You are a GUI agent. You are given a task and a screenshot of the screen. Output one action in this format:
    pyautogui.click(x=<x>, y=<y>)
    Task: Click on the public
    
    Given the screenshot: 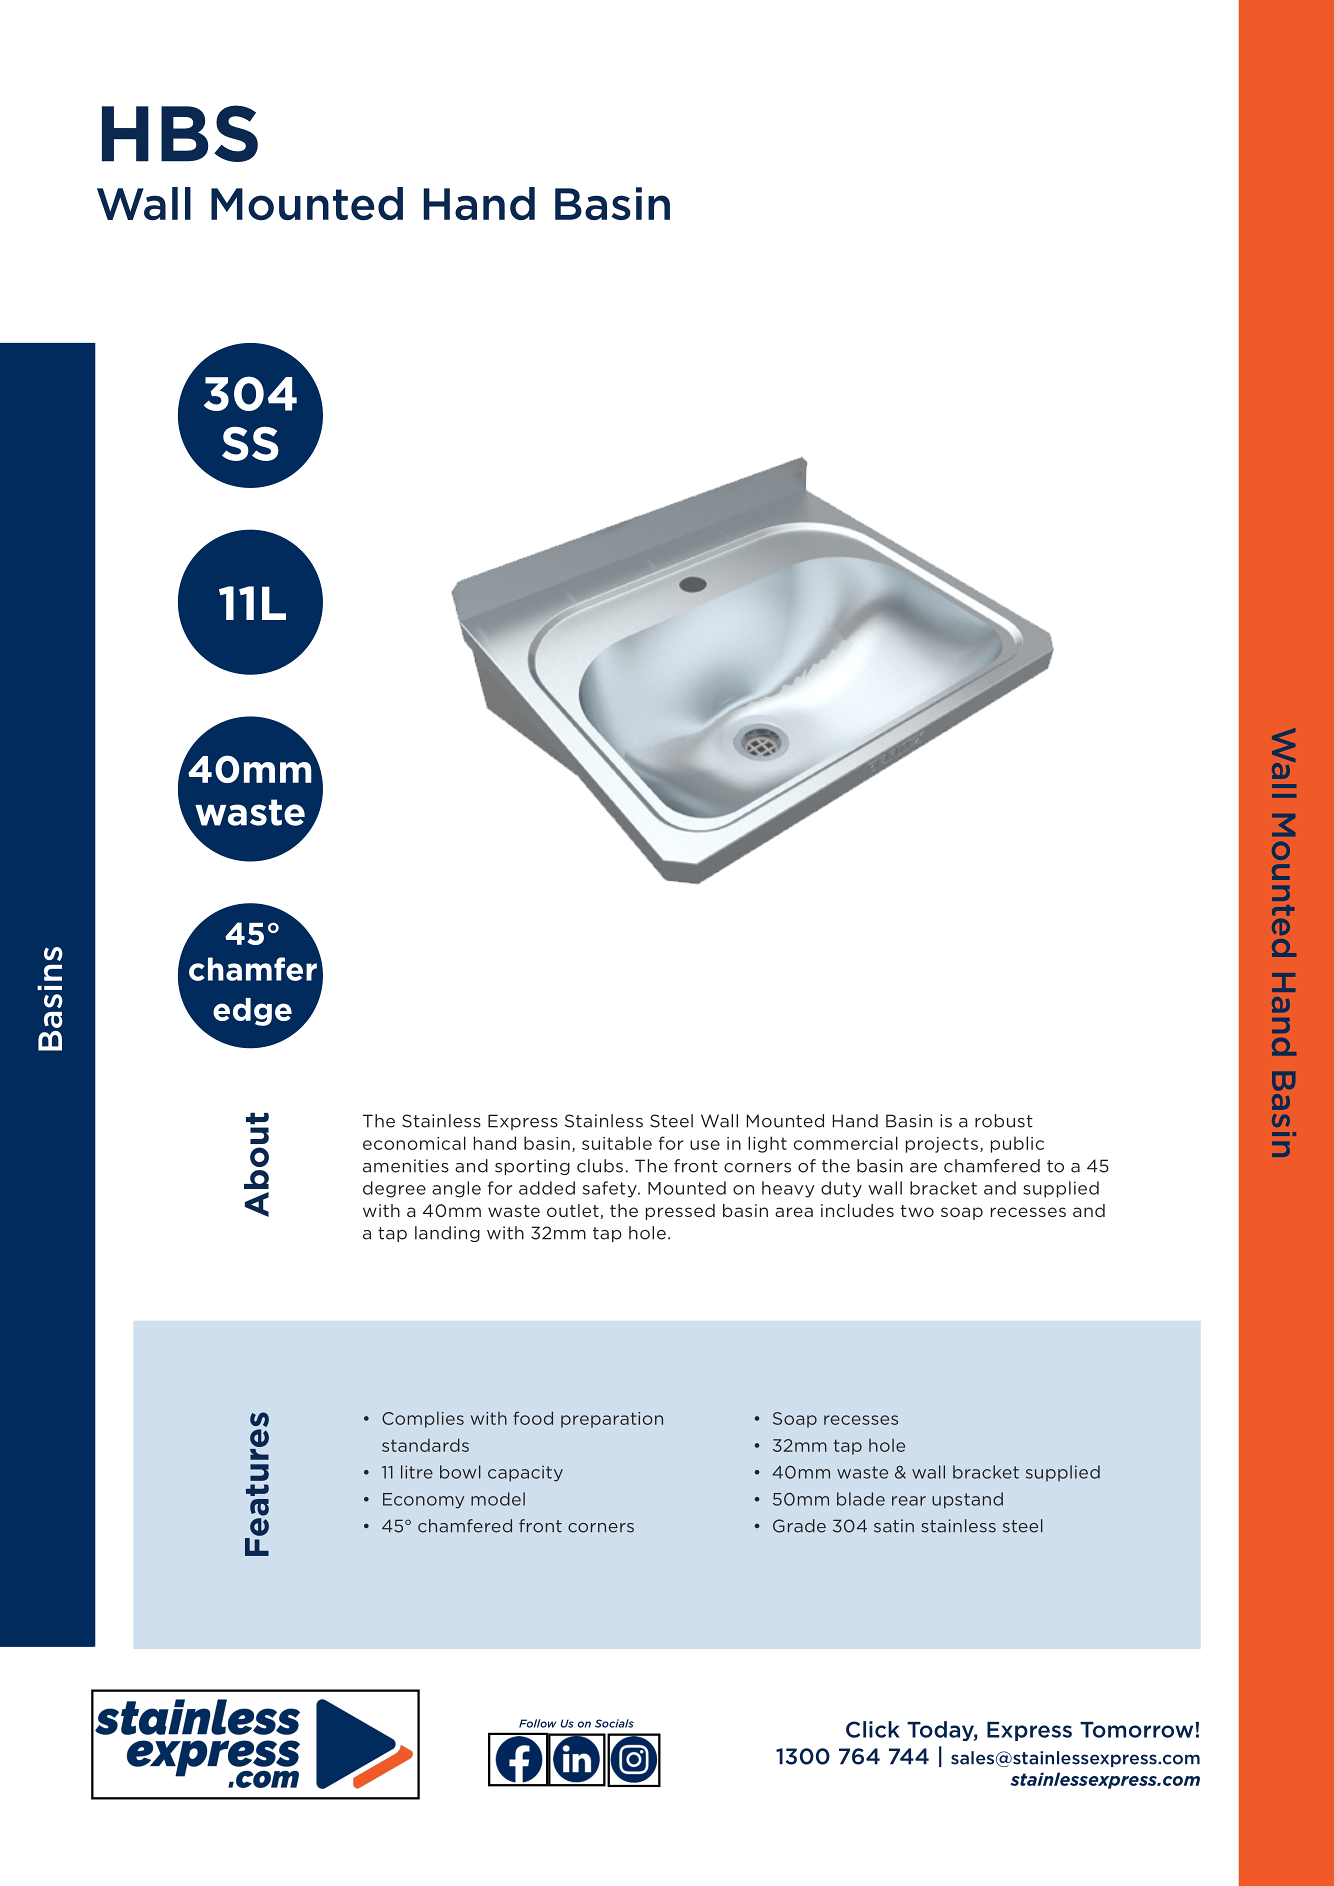 What is the action you would take?
    pyautogui.click(x=1017, y=1144)
